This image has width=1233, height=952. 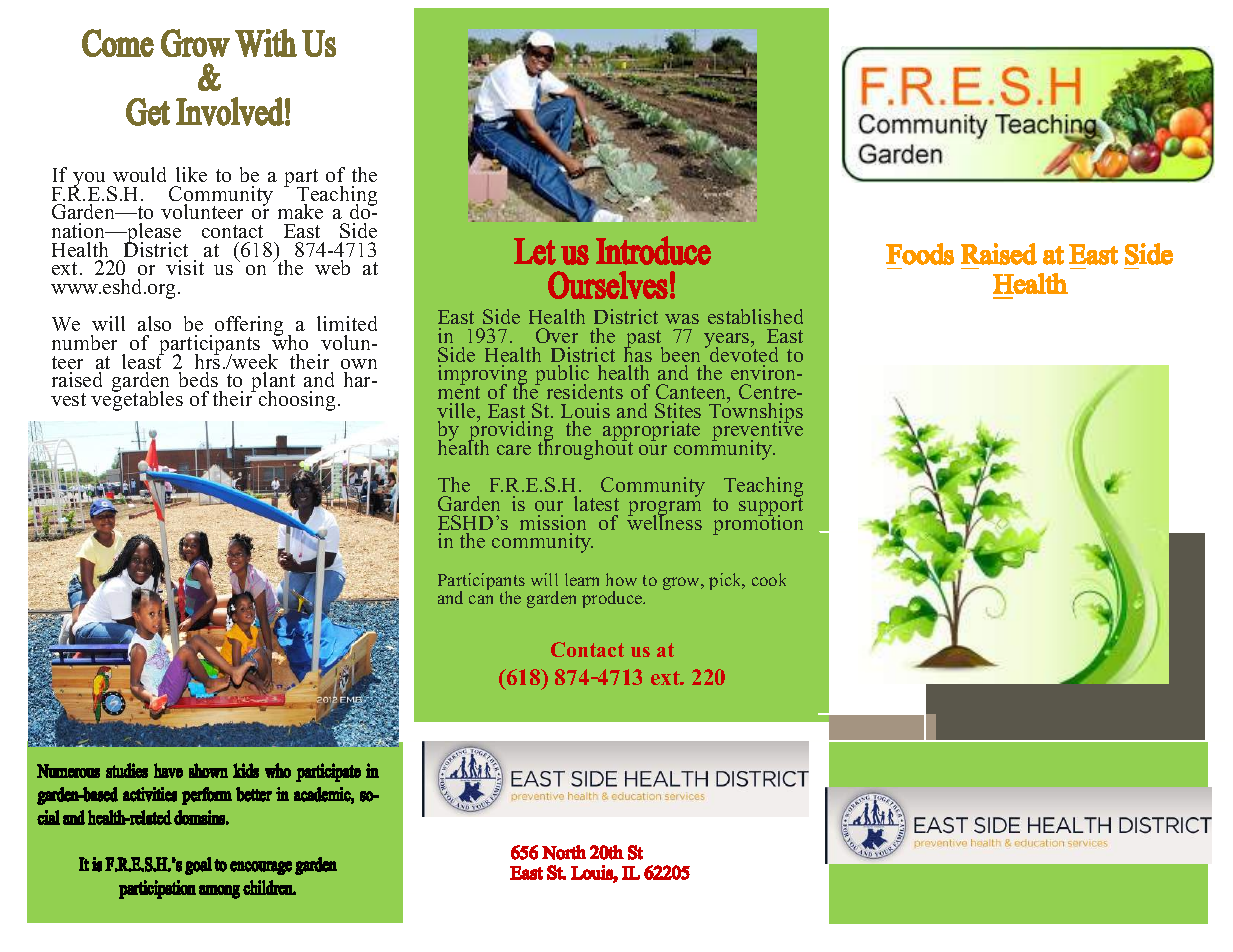 What do you see at coordinates (535, 251) in the image?
I see `Let` at bounding box center [535, 251].
